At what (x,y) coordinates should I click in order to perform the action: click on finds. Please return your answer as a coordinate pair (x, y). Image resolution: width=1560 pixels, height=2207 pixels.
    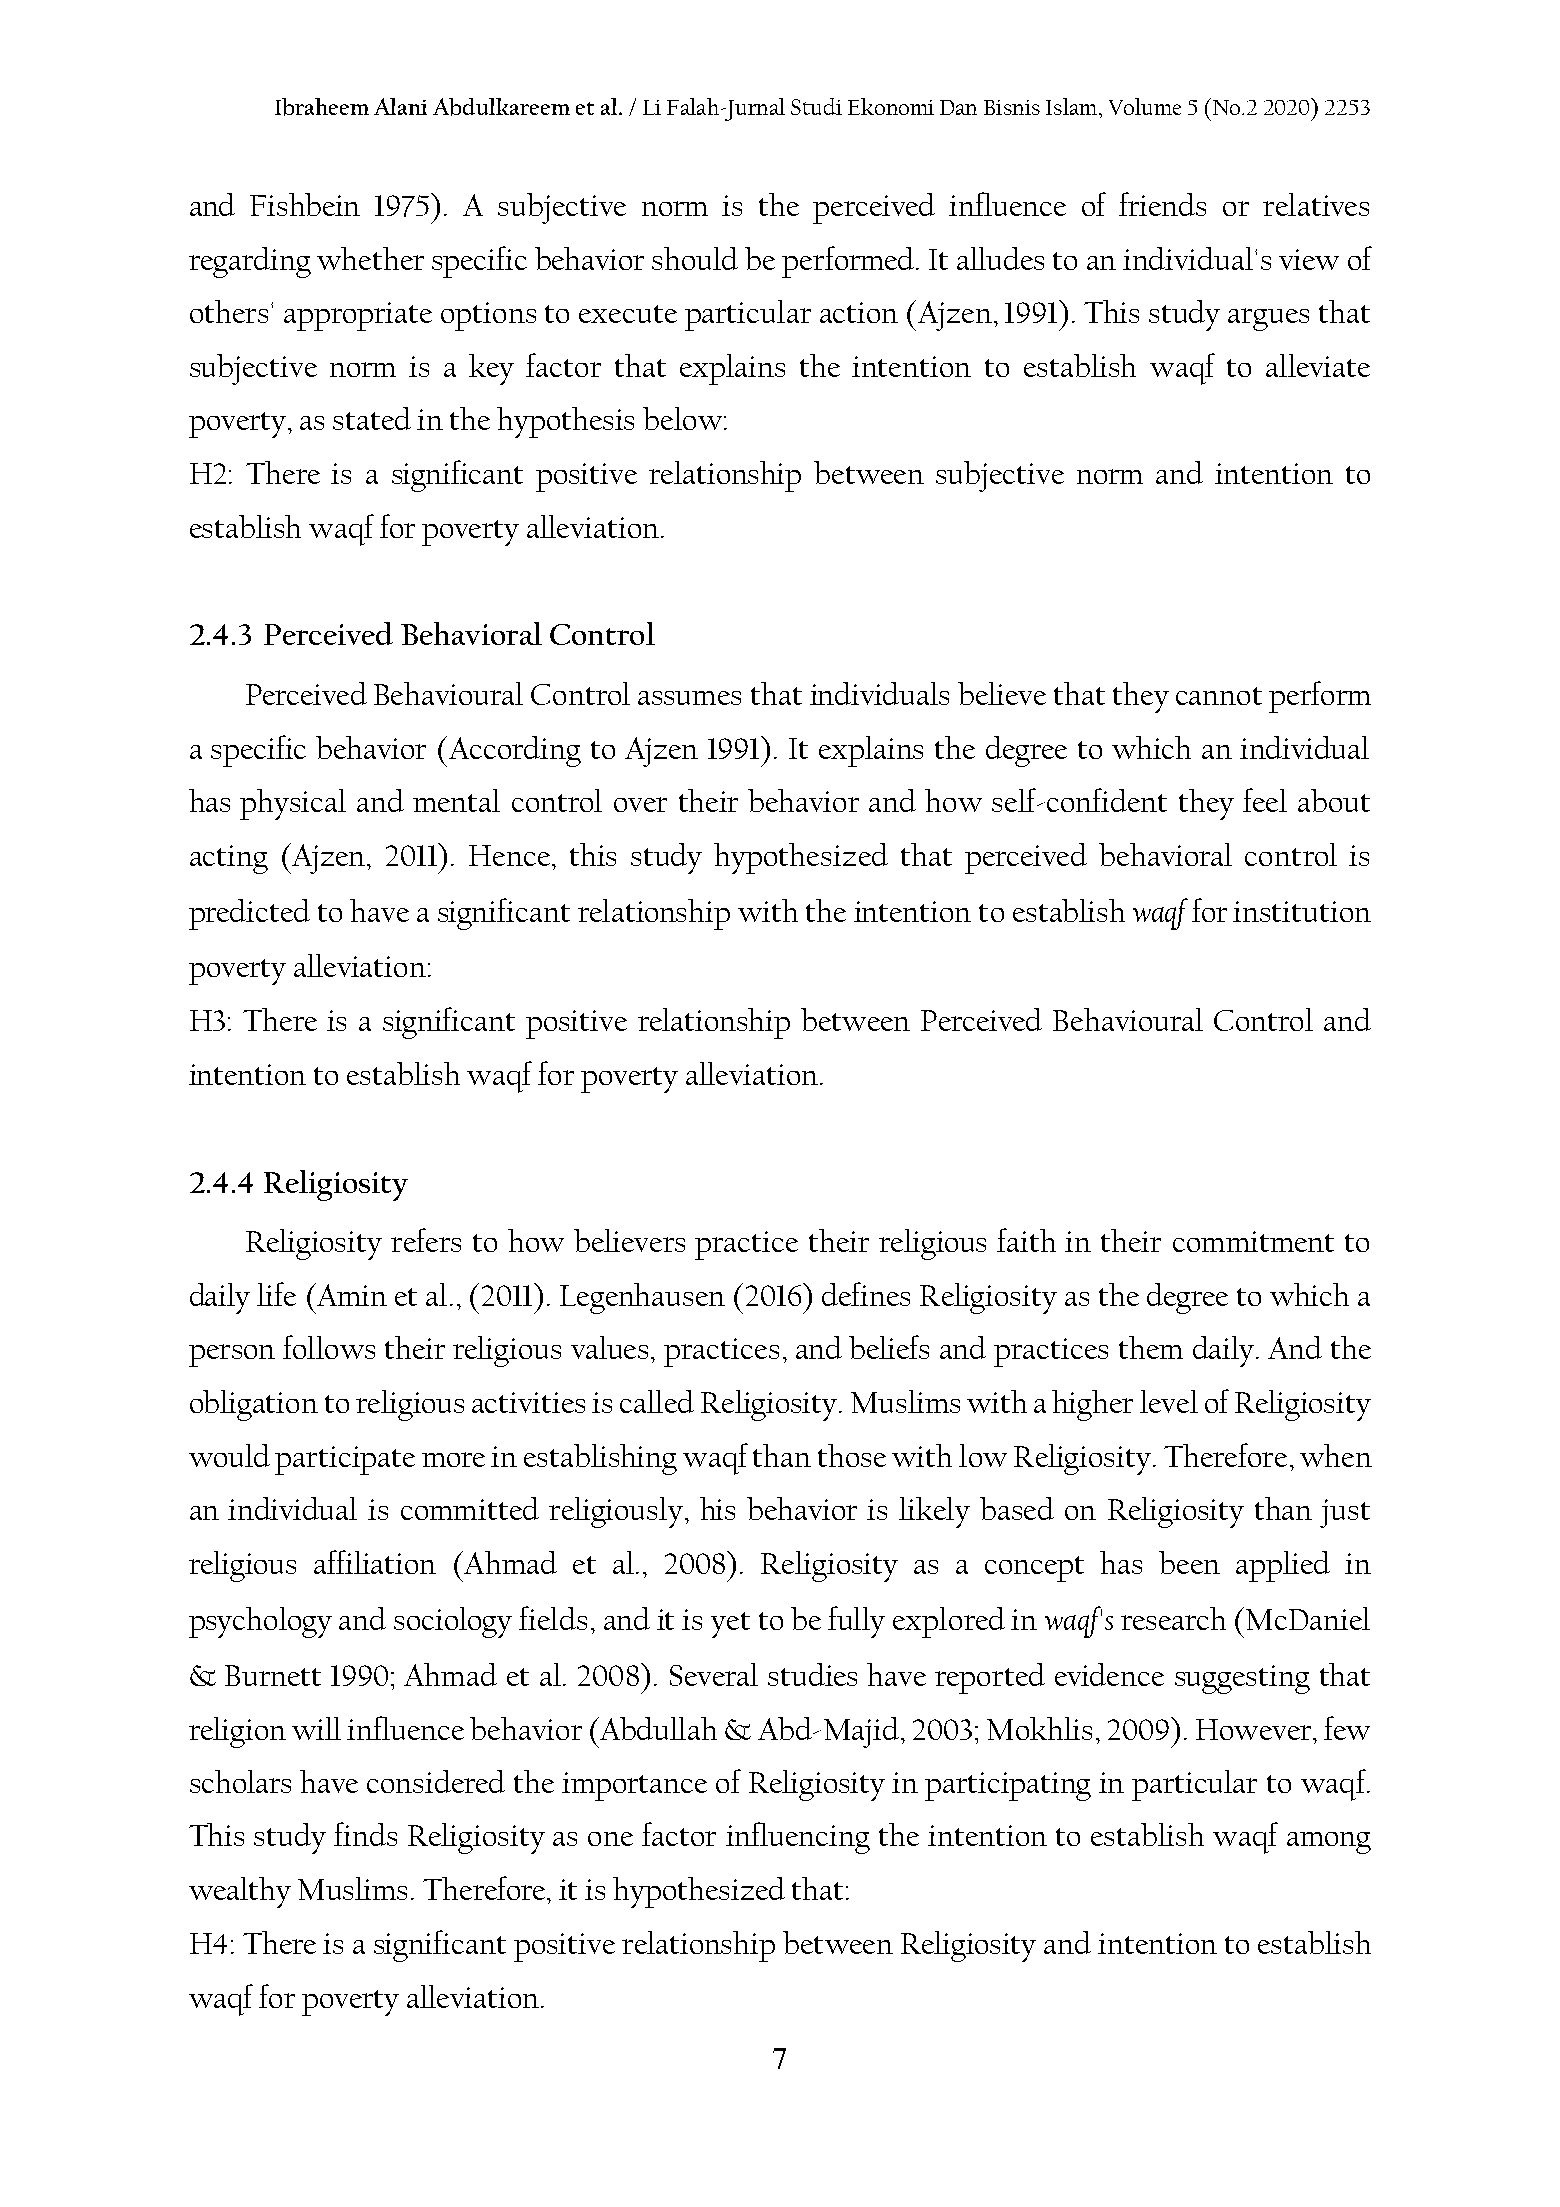
    Looking at the image, I should click on (365, 1834).
